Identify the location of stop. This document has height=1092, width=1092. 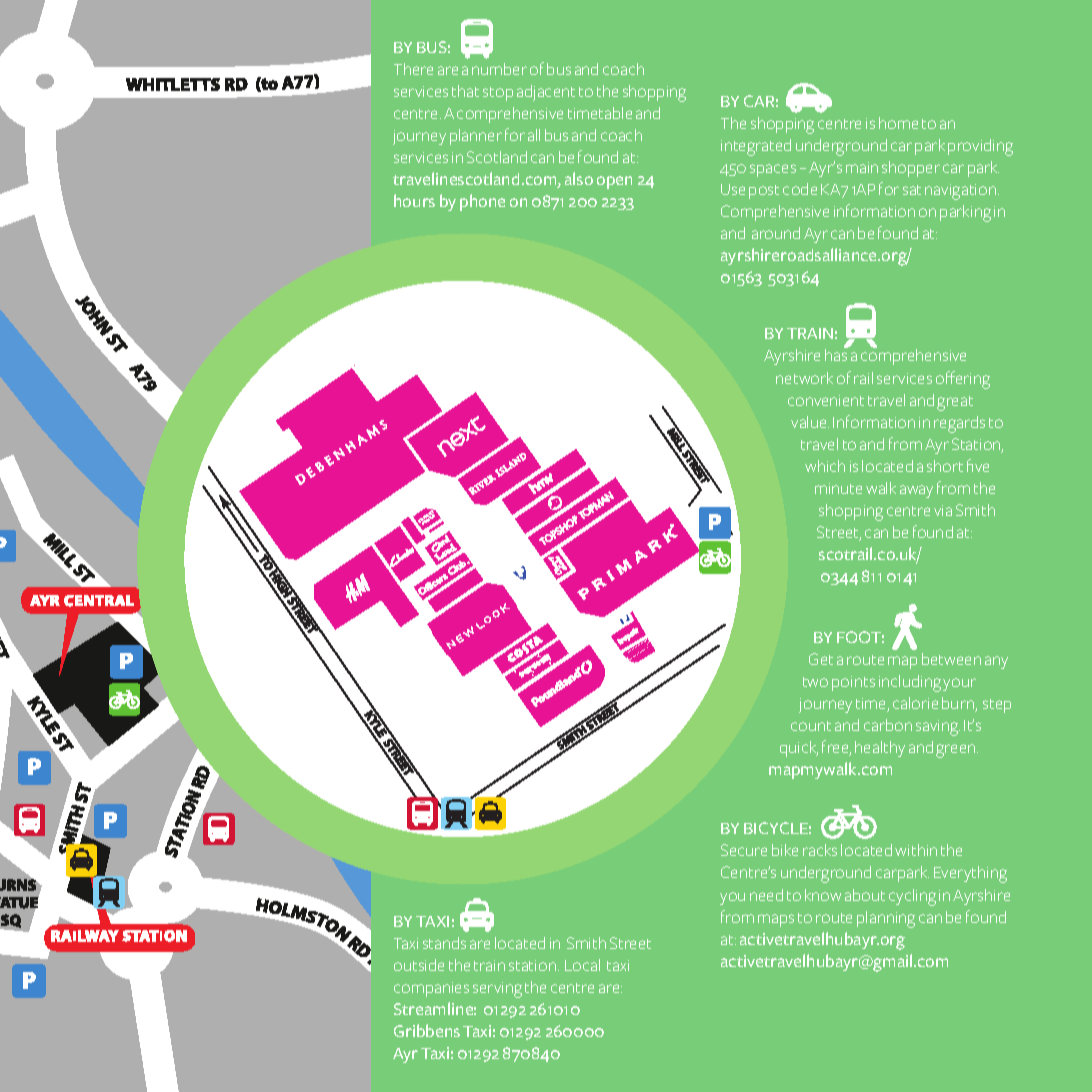
(498, 94).
